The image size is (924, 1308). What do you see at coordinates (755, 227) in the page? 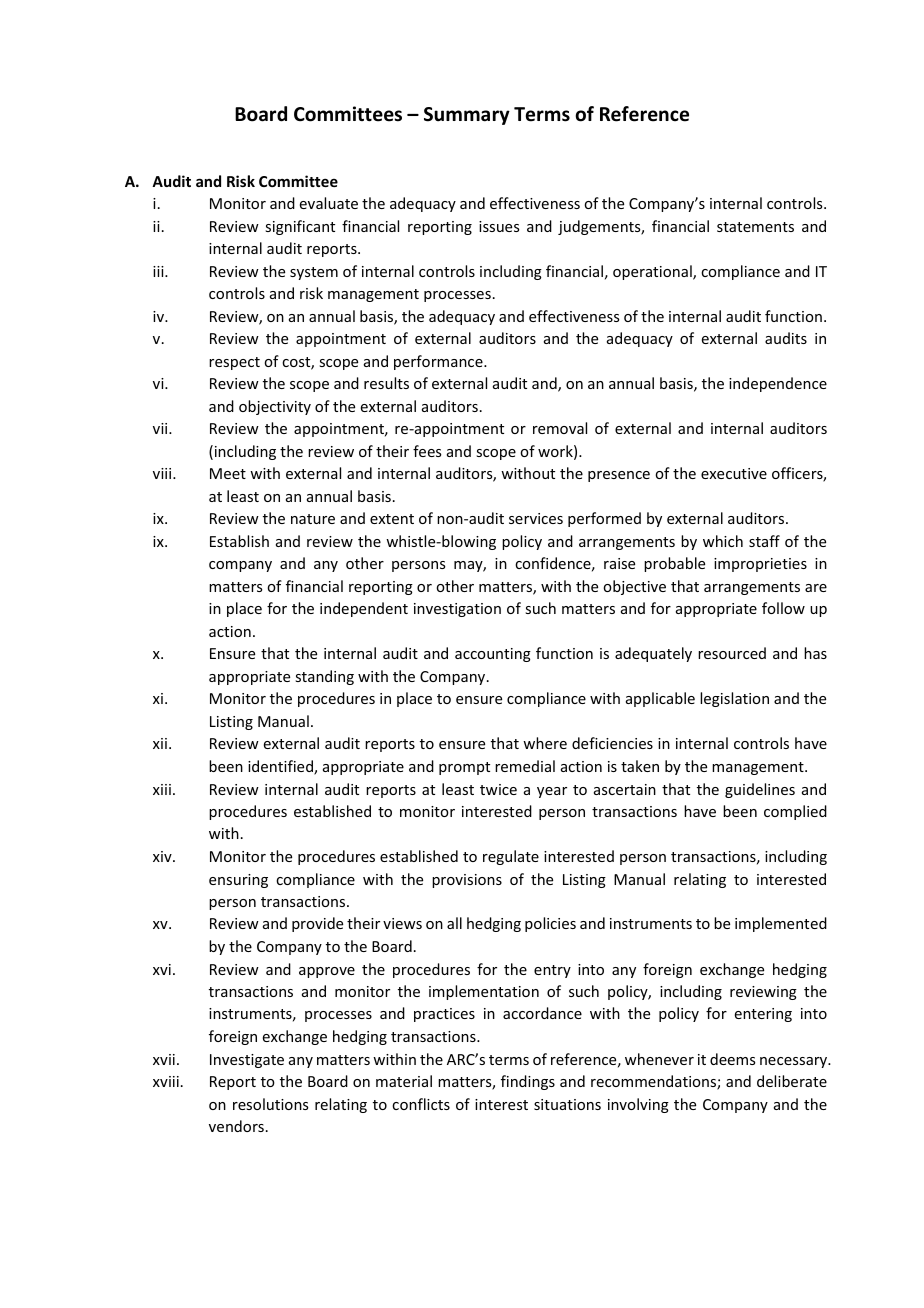
I see `statements` at bounding box center [755, 227].
